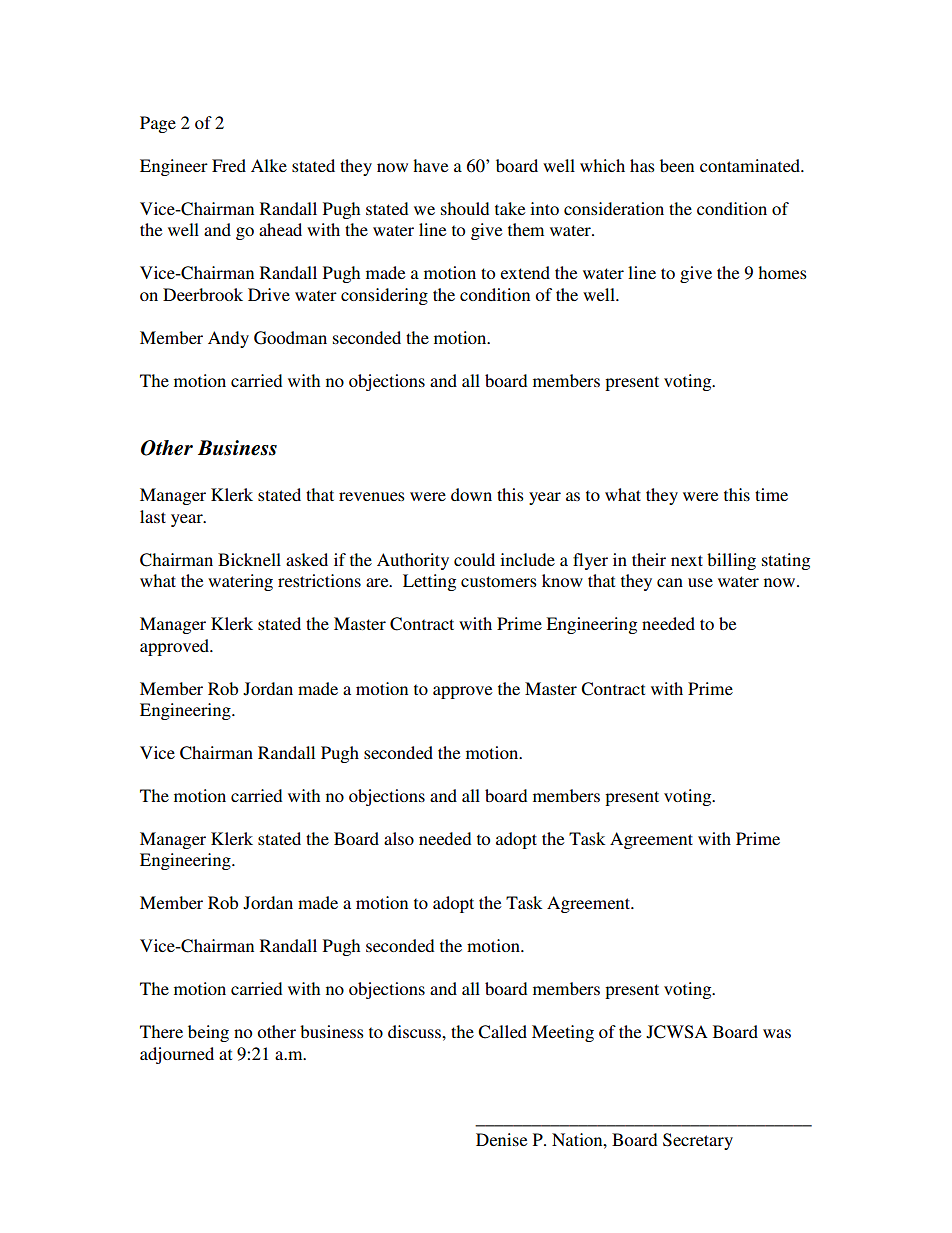 This screenshot has width=952, height=1233. Describe the element at coordinates (319, 580) in the screenshot. I see `restrictions` at that location.
